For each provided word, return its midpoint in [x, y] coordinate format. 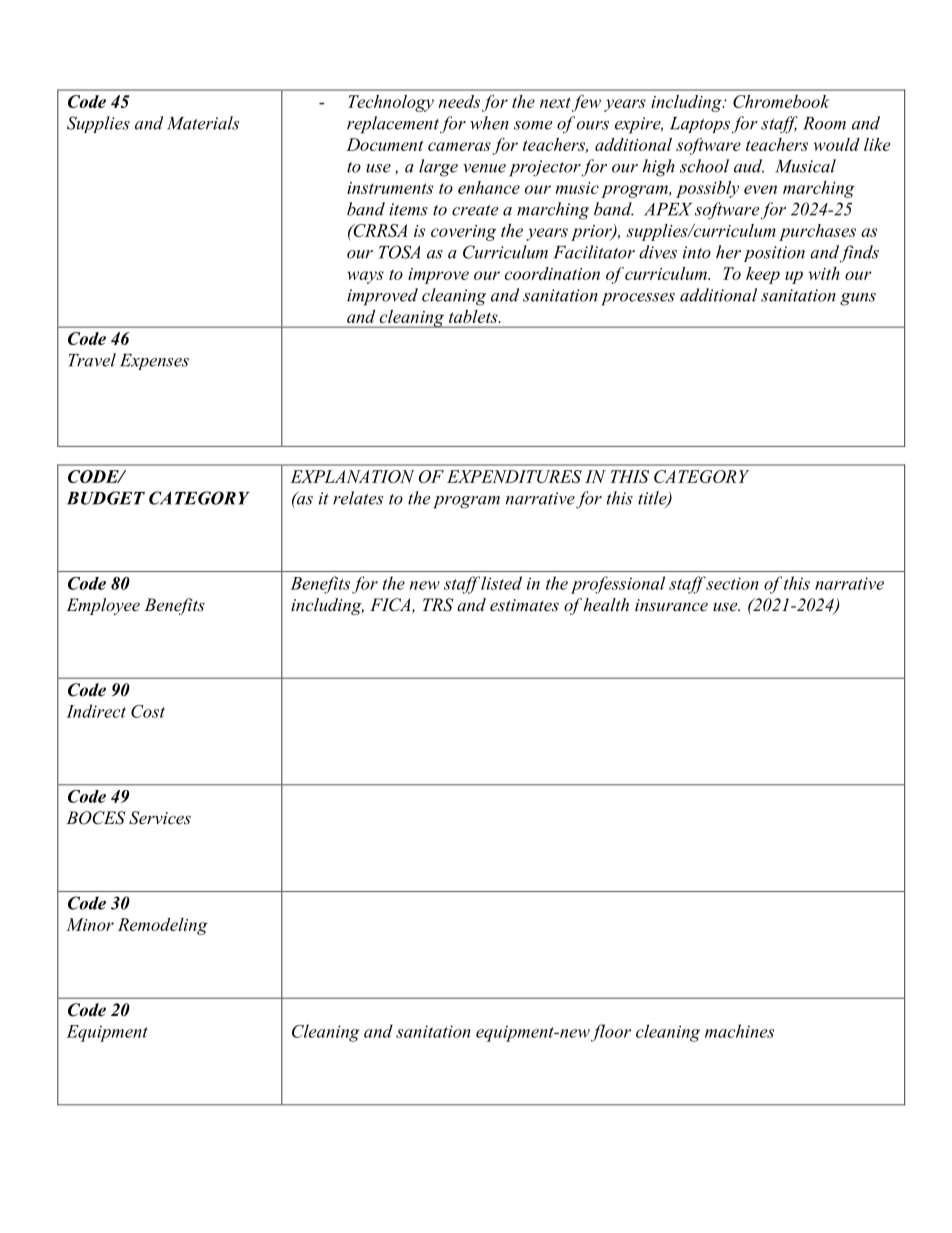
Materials [203, 123]
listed [501, 583]
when [489, 123]
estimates [524, 605]
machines [739, 1031]
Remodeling [163, 926]
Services [160, 818]
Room [824, 123]
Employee [103, 606]
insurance [671, 605]
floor [611, 1033]
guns [858, 299]
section [732, 583]
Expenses [154, 362]
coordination [552, 273]
